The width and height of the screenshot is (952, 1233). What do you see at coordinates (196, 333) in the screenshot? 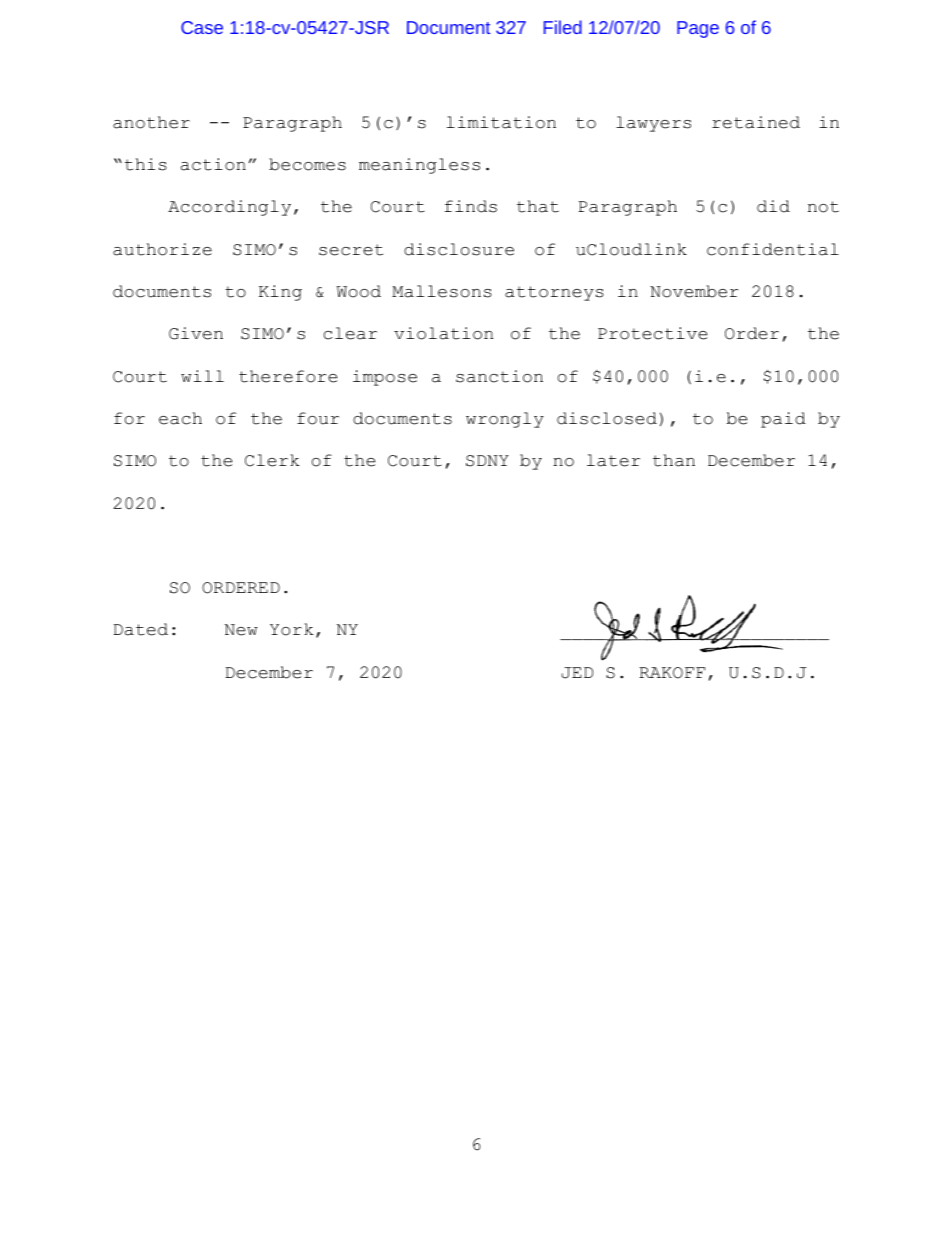
I see `Given` at bounding box center [196, 333].
